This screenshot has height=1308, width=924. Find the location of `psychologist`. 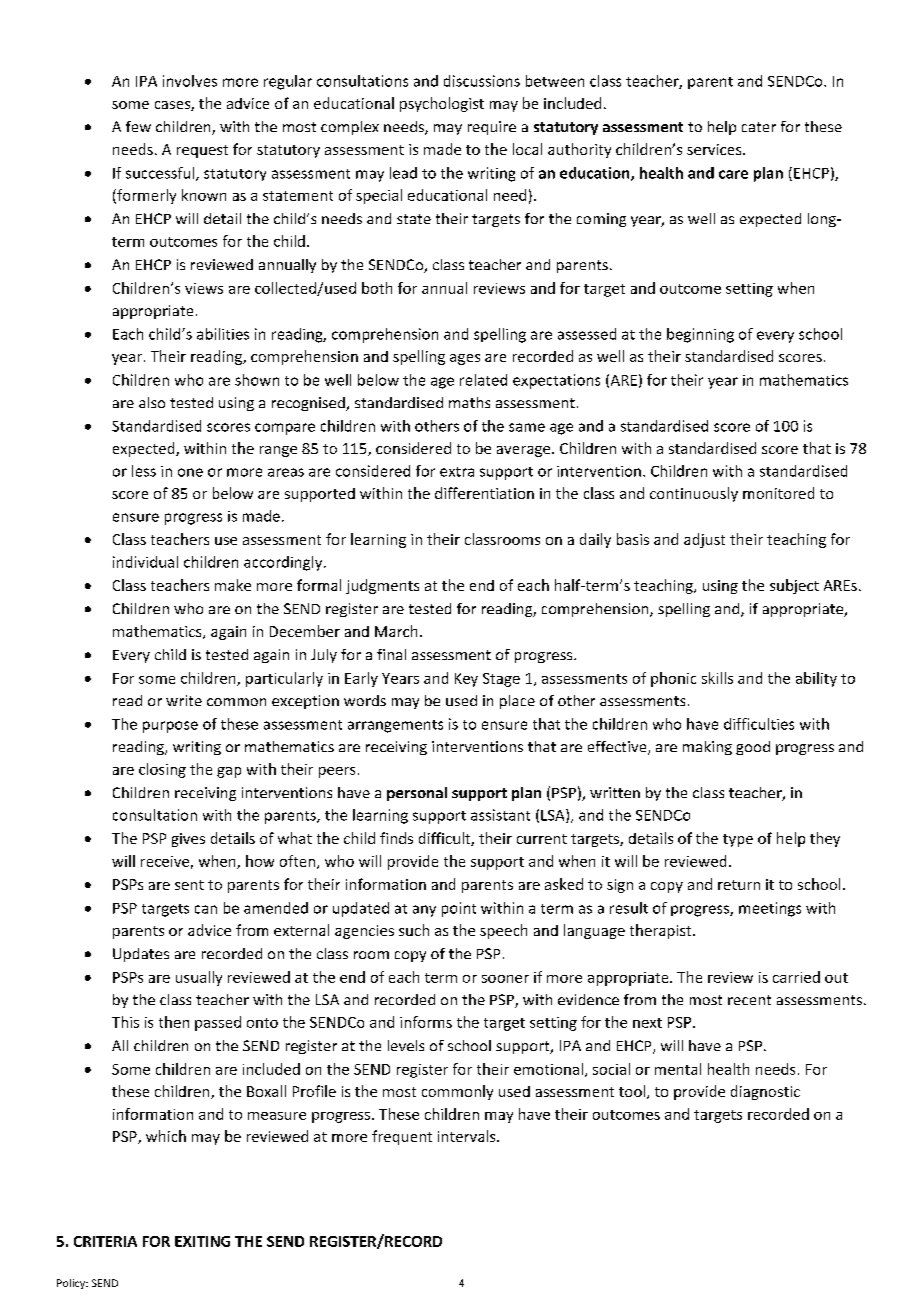

psychologist is located at coordinates (442, 104).
